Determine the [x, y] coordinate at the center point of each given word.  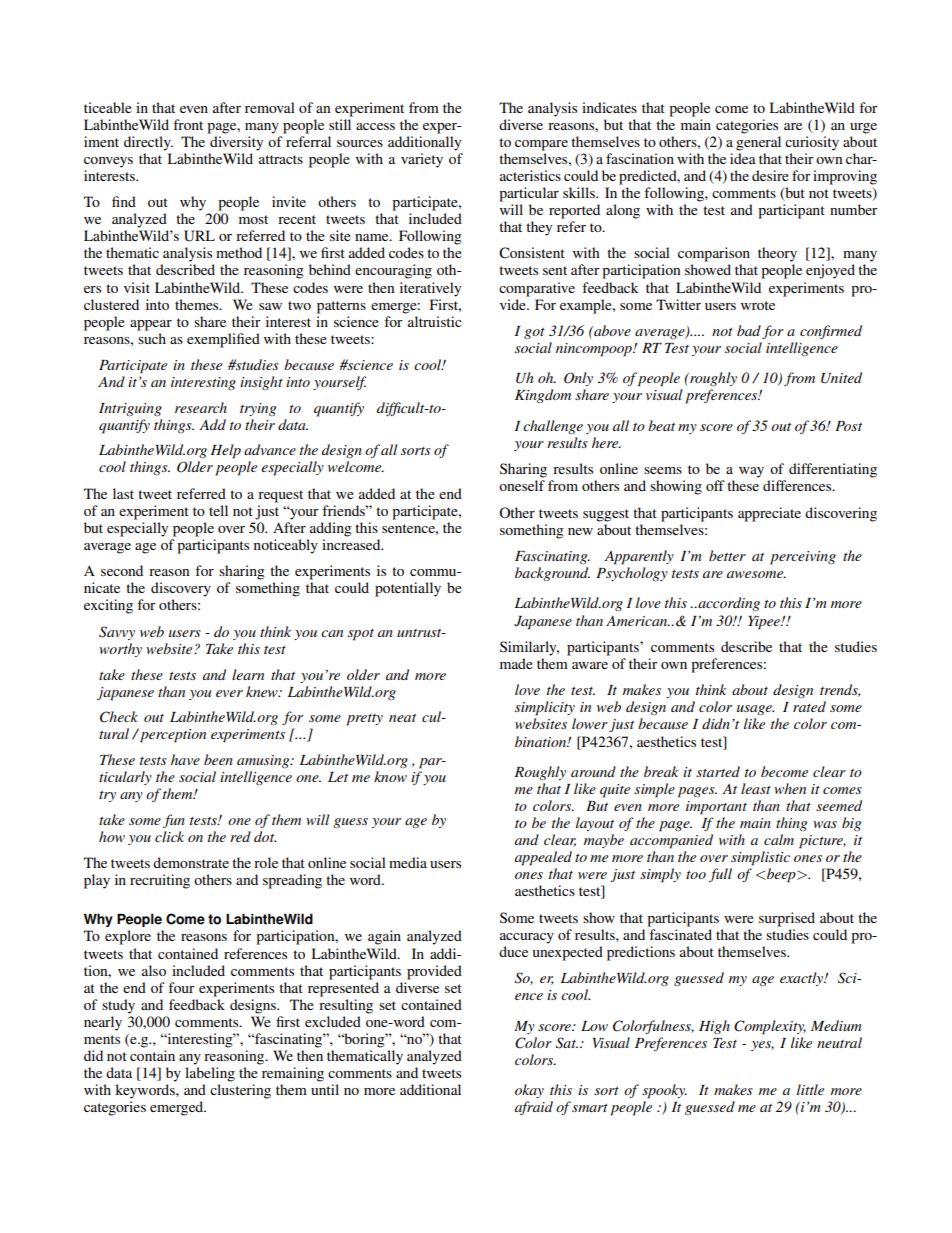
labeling [210, 1074]
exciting [108, 606]
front [188, 124]
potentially [408, 589]
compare [541, 145]
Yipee [765, 623]
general [758, 143]
